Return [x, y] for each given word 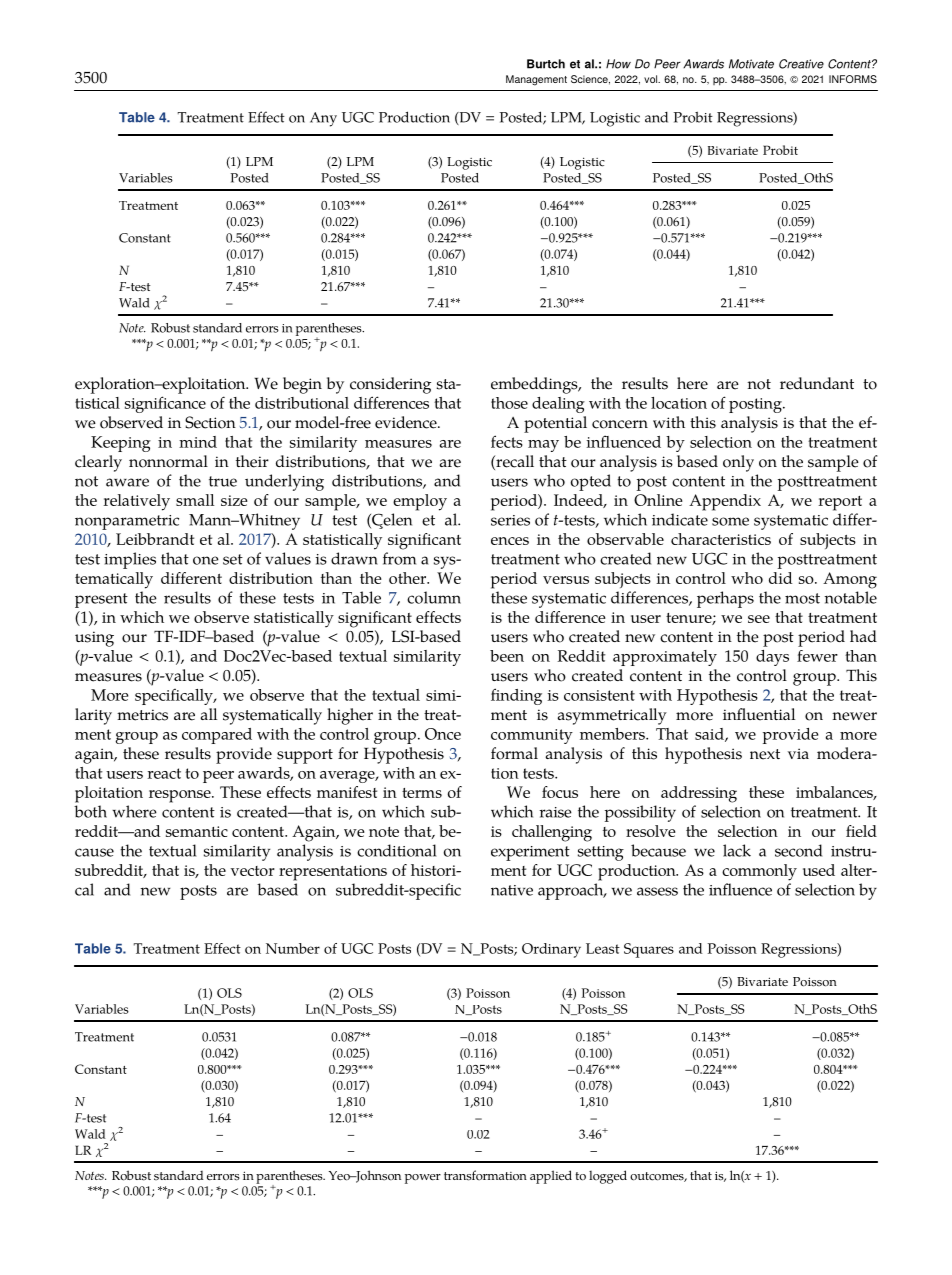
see [759, 619]
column [434, 597]
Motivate [751, 64]
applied [551, 1177]
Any [323, 119]
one [206, 560]
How [618, 64]
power [423, 1179]
